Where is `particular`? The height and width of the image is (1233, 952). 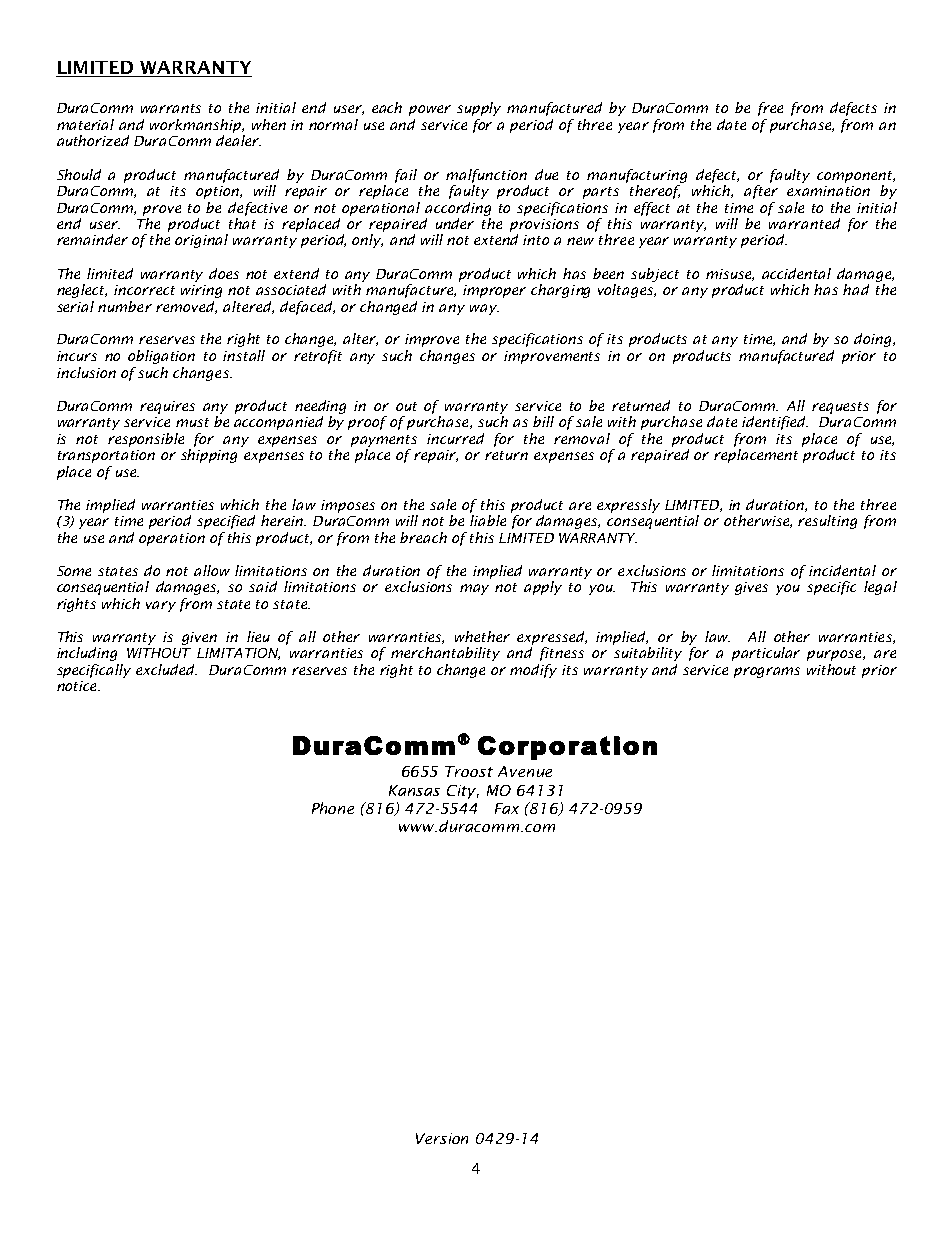 particular is located at coordinates (766, 654).
